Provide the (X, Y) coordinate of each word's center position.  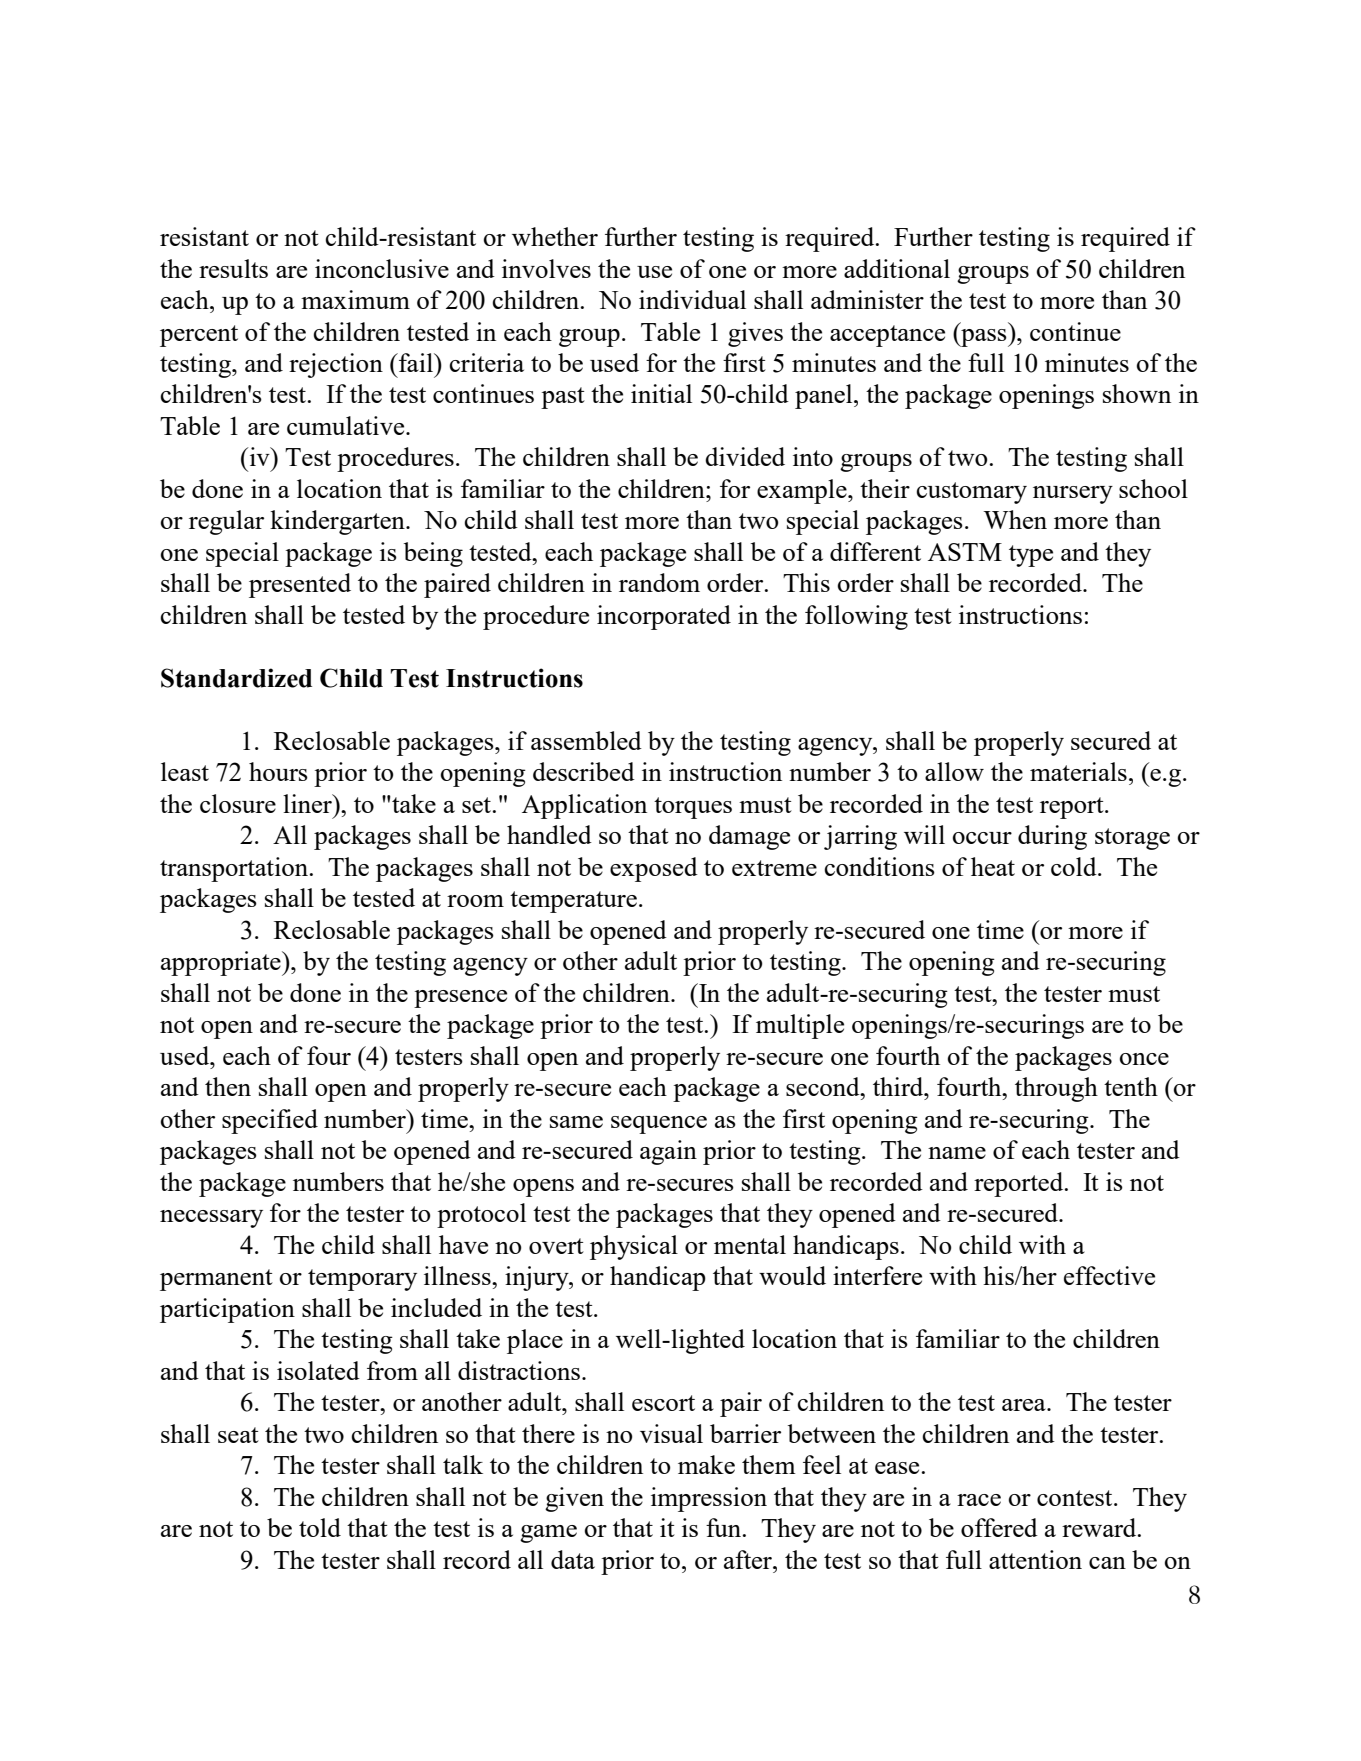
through (1056, 1089)
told (320, 1527)
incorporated (664, 617)
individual (692, 299)
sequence (659, 1125)
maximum (355, 299)
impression (709, 1499)
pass (984, 338)
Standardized (236, 678)
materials (1078, 771)
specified (270, 1121)
